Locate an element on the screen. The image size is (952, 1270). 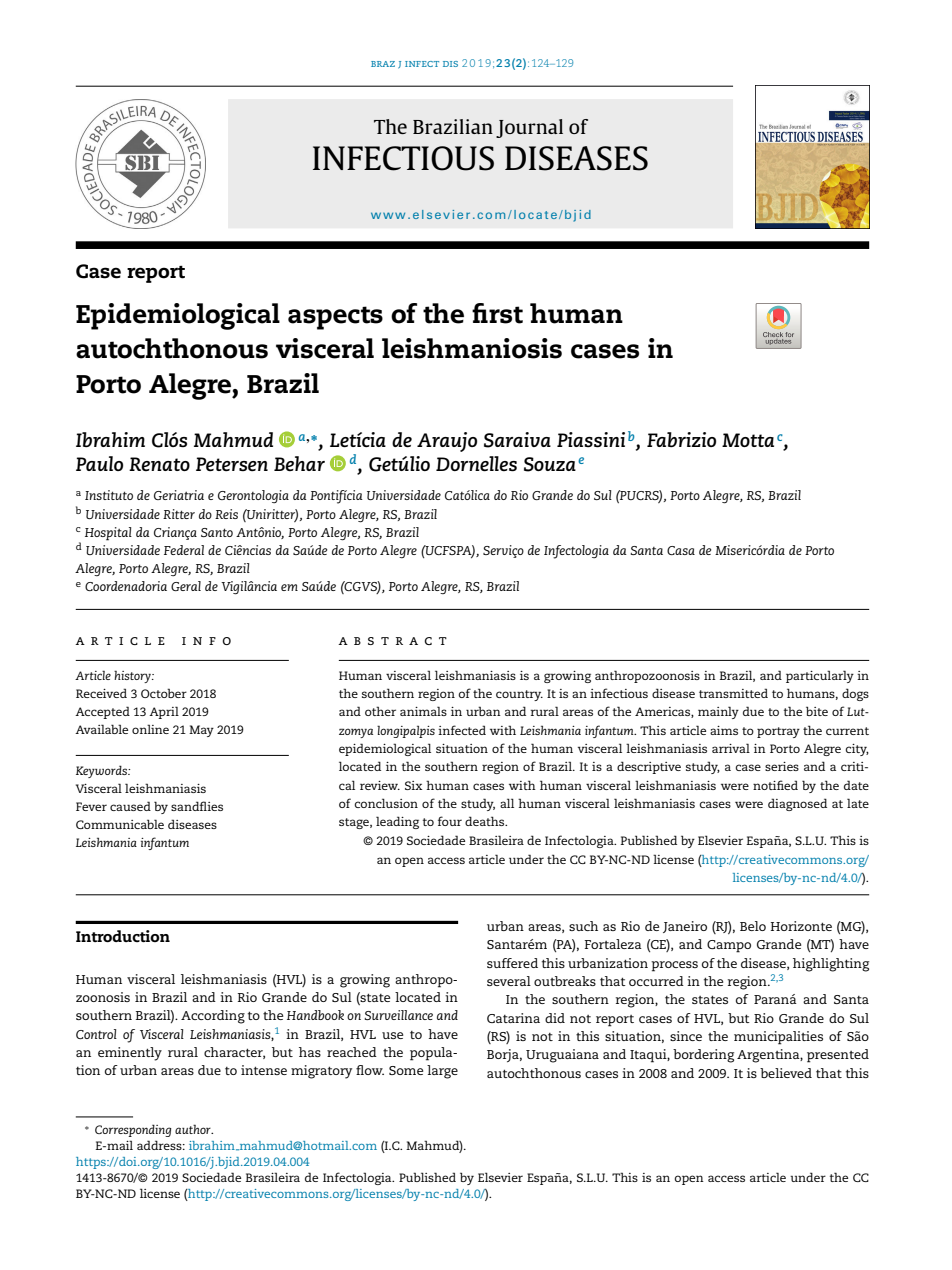
notified is located at coordinates (775, 785).
